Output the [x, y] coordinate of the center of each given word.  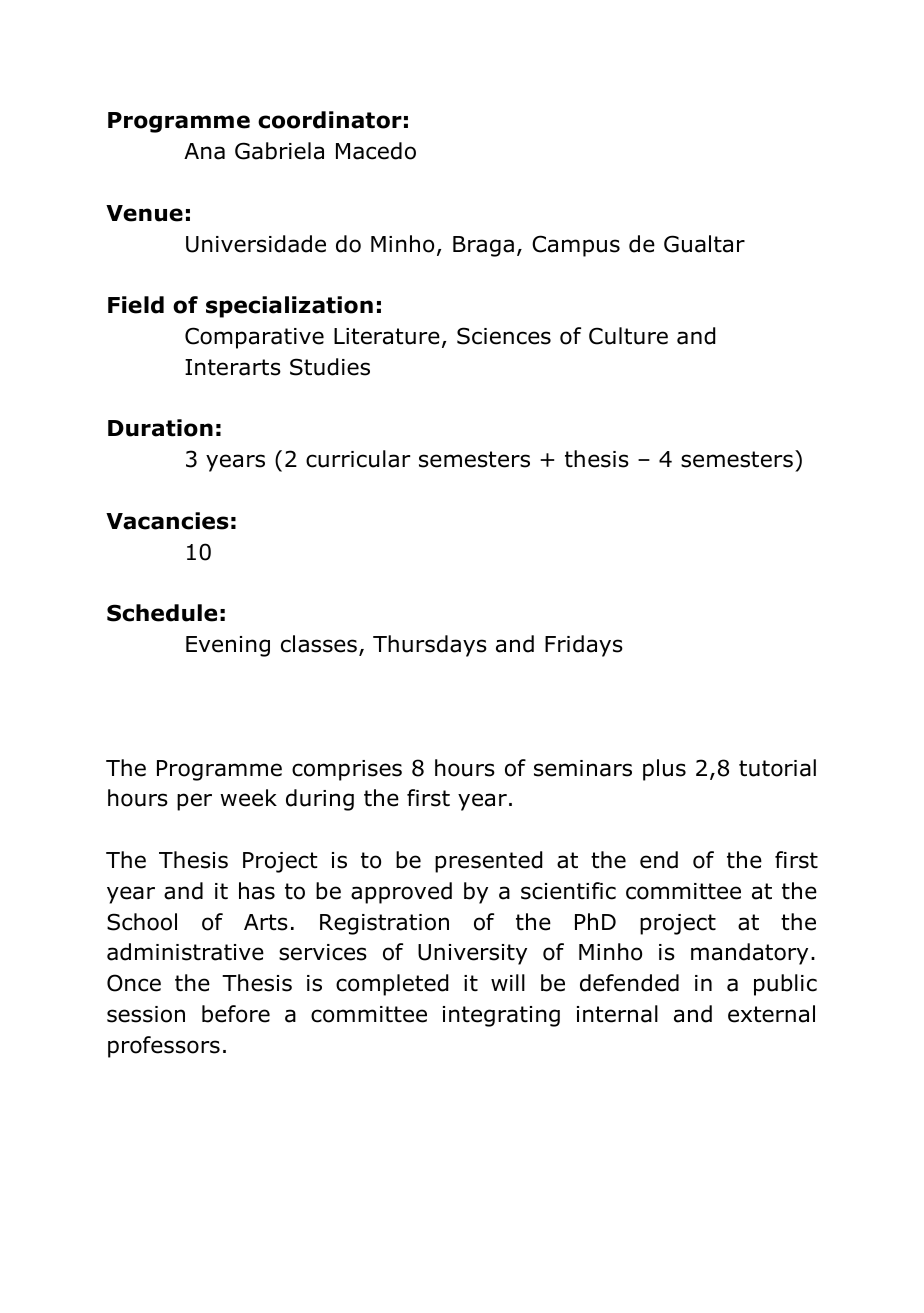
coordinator [330, 120]
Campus [576, 246]
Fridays [584, 646]
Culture [628, 336]
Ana [204, 151]
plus [664, 770]
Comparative [254, 338]
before [236, 1014]
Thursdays [430, 646]
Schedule [162, 613]
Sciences [504, 336]
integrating [501, 1016]
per [194, 802]
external [771, 1014]
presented [488, 862]
